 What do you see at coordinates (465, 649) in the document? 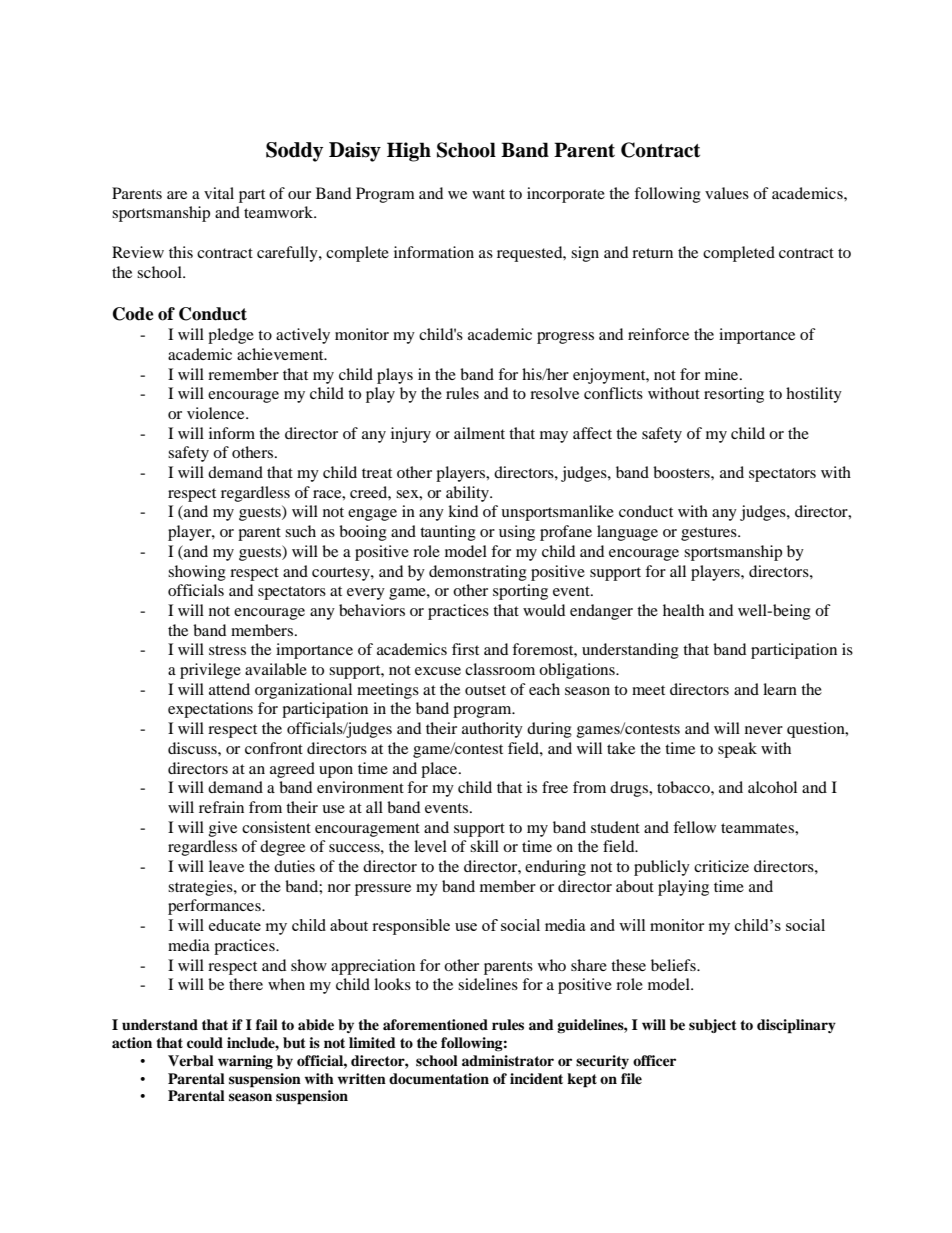
I see `first` at bounding box center [465, 649].
